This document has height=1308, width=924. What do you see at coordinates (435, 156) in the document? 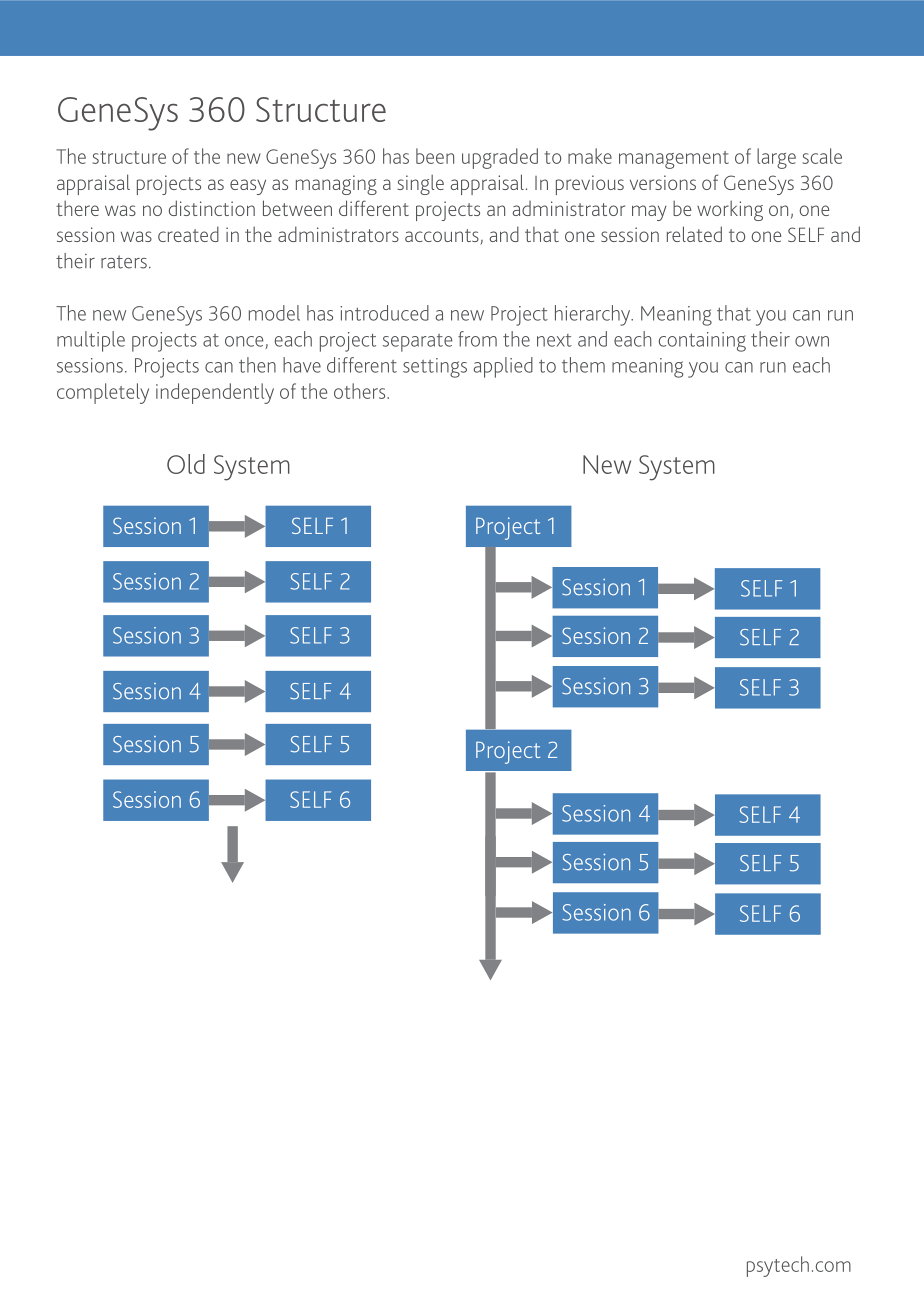
I see `been` at bounding box center [435, 156].
